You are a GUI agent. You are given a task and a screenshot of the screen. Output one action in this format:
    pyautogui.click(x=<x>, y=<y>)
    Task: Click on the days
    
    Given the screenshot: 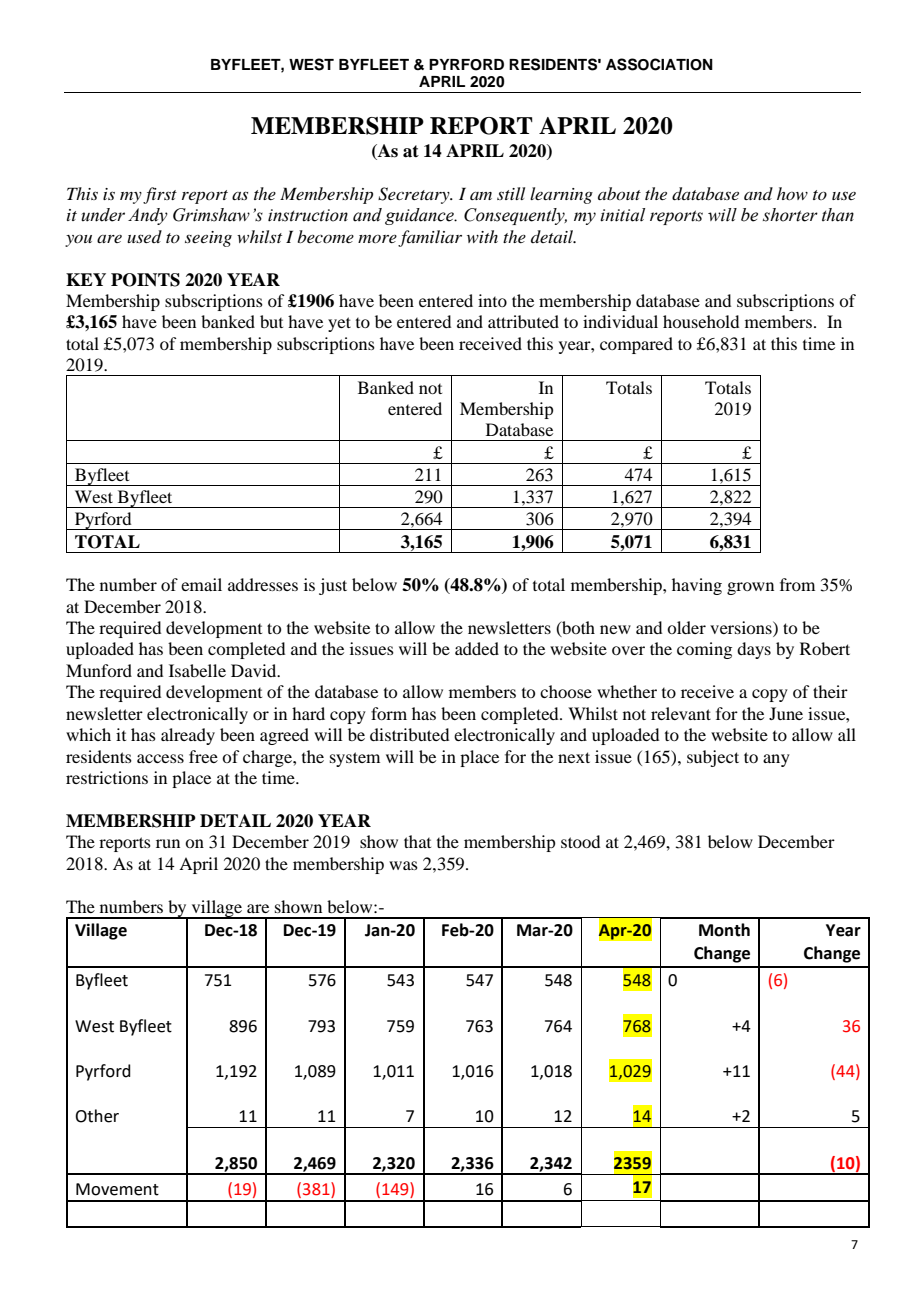 What is the action you would take?
    pyautogui.click(x=754, y=650)
